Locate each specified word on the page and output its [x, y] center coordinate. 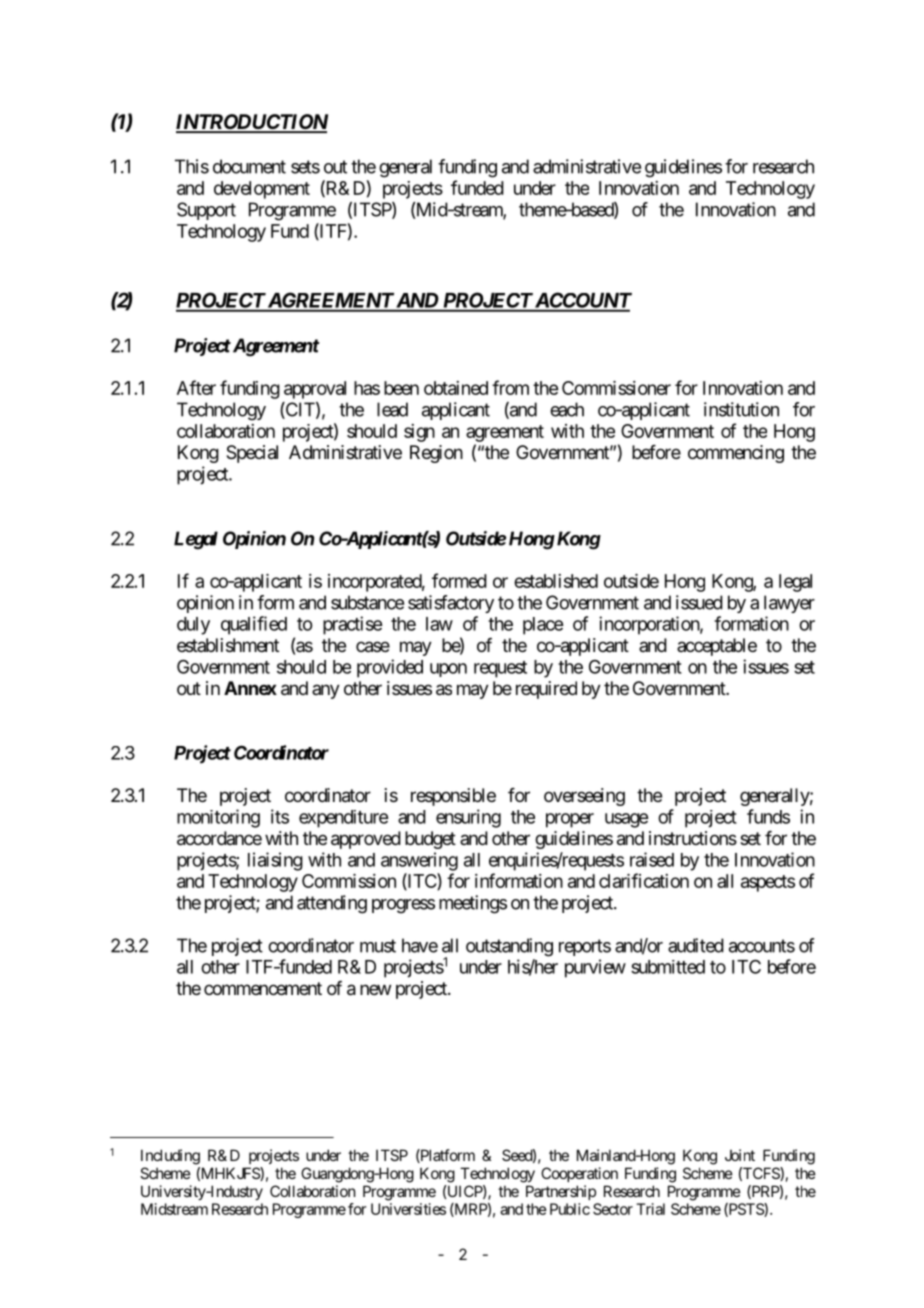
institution [741, 409]
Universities [408, 1209]
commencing [736, 454]
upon [448, 670]
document [249, 166]
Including [170, 1157]
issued [699, 602]
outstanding [509, 947]
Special [252, 454]
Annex [250, 688]
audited [696, 945]
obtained [456, 388]
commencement [263, 988]
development [262, 190]
